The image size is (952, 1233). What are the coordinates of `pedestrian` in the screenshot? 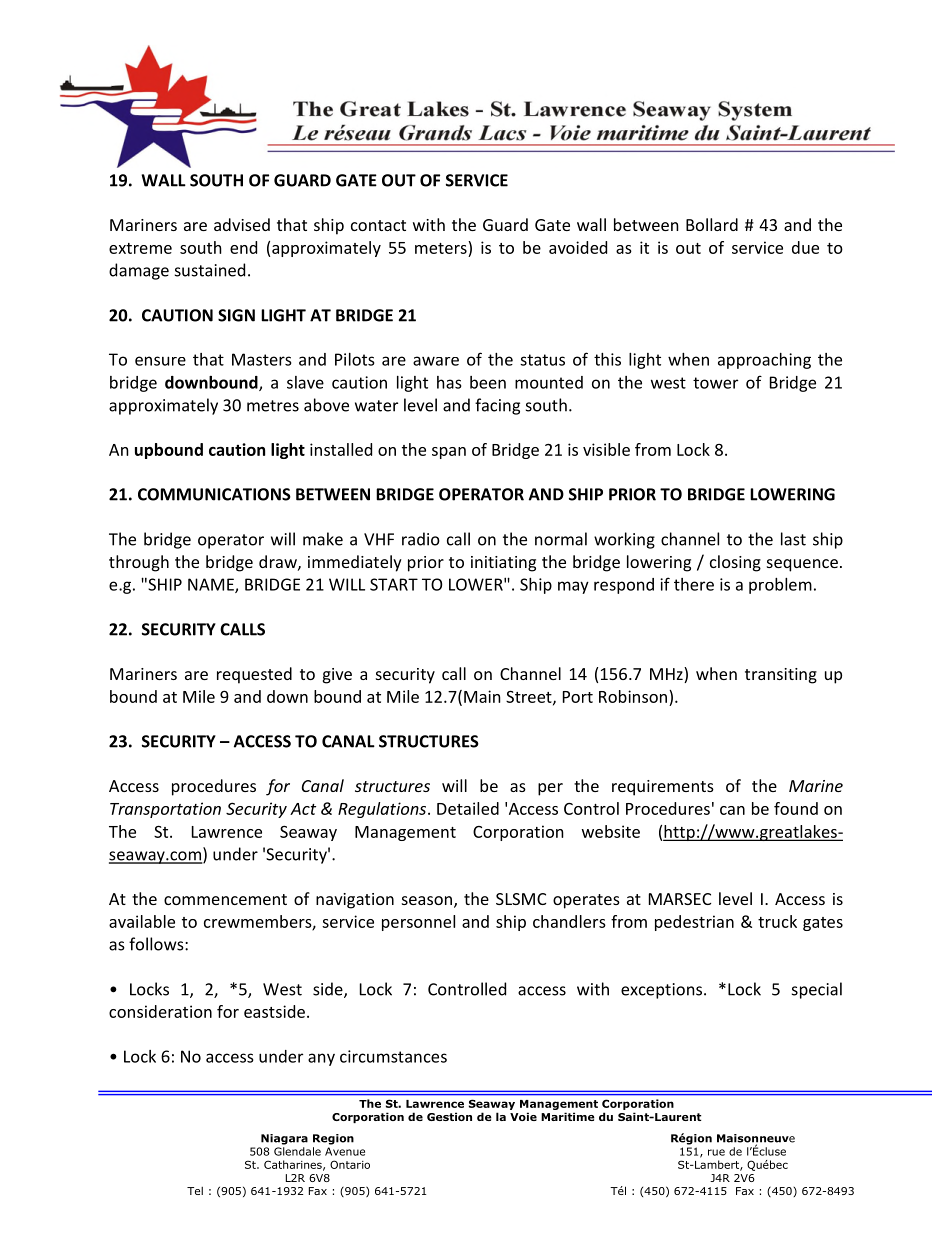 It's located at (694, 923).
